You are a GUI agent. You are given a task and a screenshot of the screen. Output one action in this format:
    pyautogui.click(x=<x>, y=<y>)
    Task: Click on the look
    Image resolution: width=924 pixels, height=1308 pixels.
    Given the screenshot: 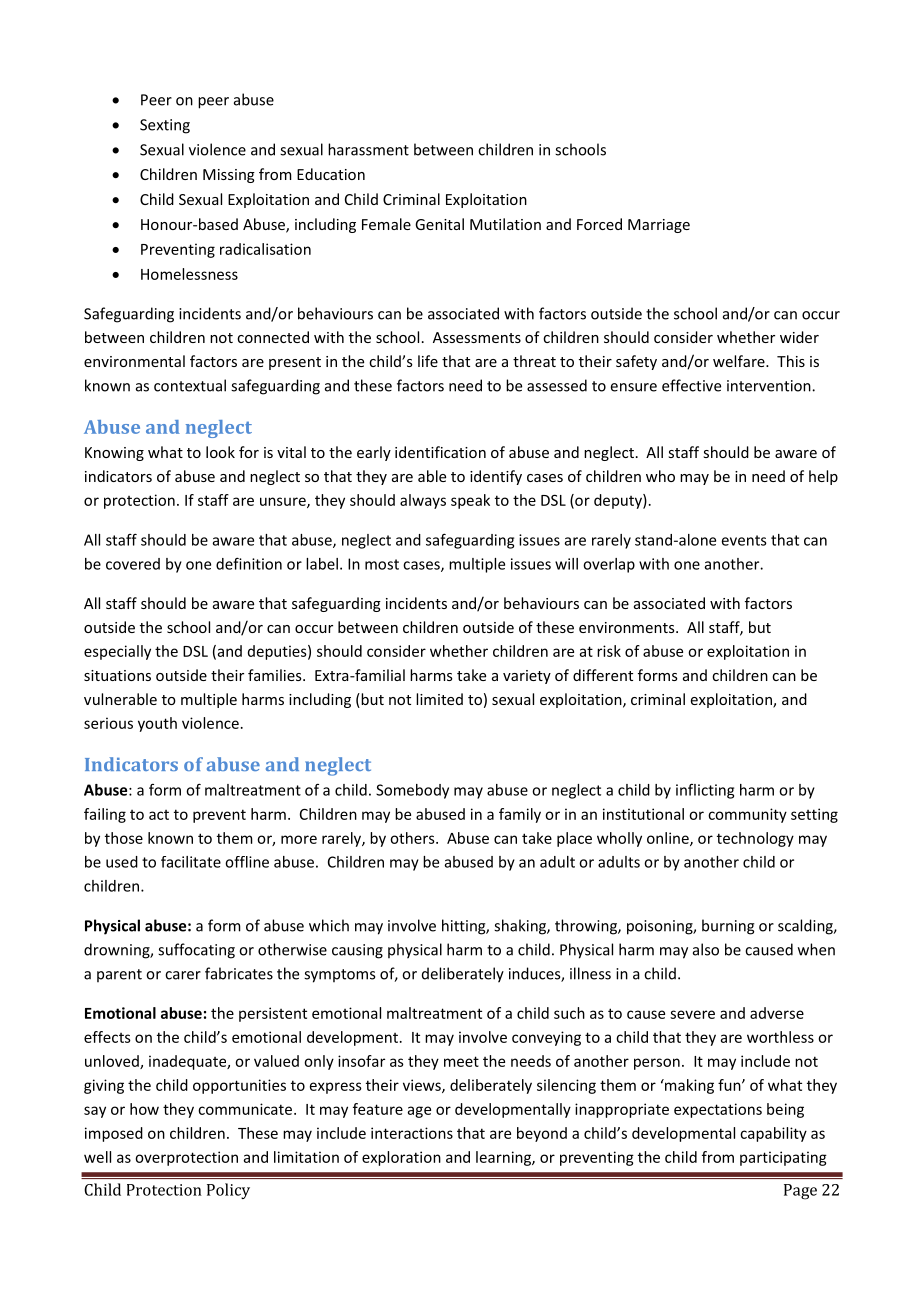 What is the action you would take?
    pyautogui.click(x=220, y=452)
